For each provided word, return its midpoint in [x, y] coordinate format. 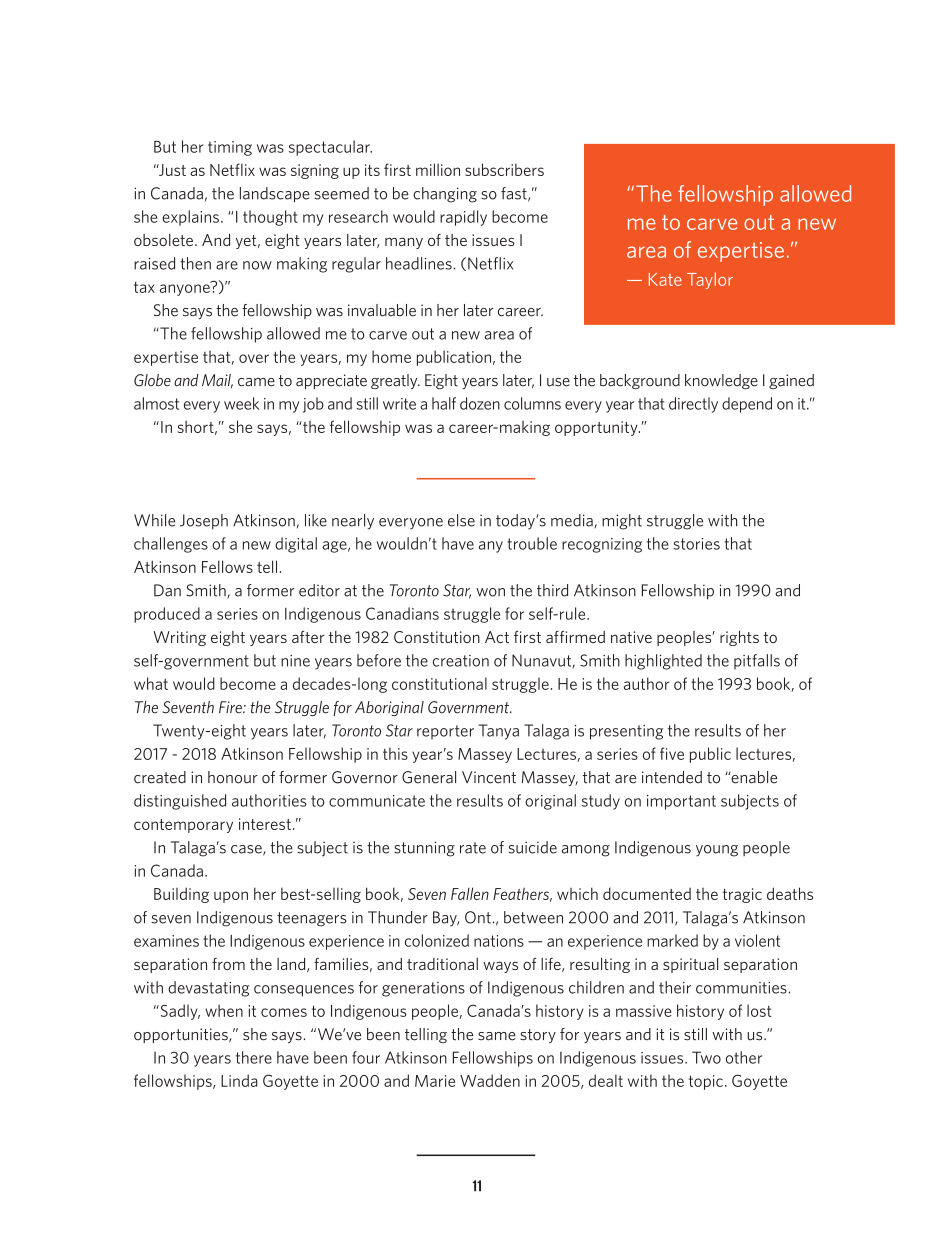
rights [739, 638]
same [497, 1036]
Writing [179, 638]
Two [706, 1057]
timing [230, 148]
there [254, 1057]
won [490, 592]
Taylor [710, 280]
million [438, 169]
